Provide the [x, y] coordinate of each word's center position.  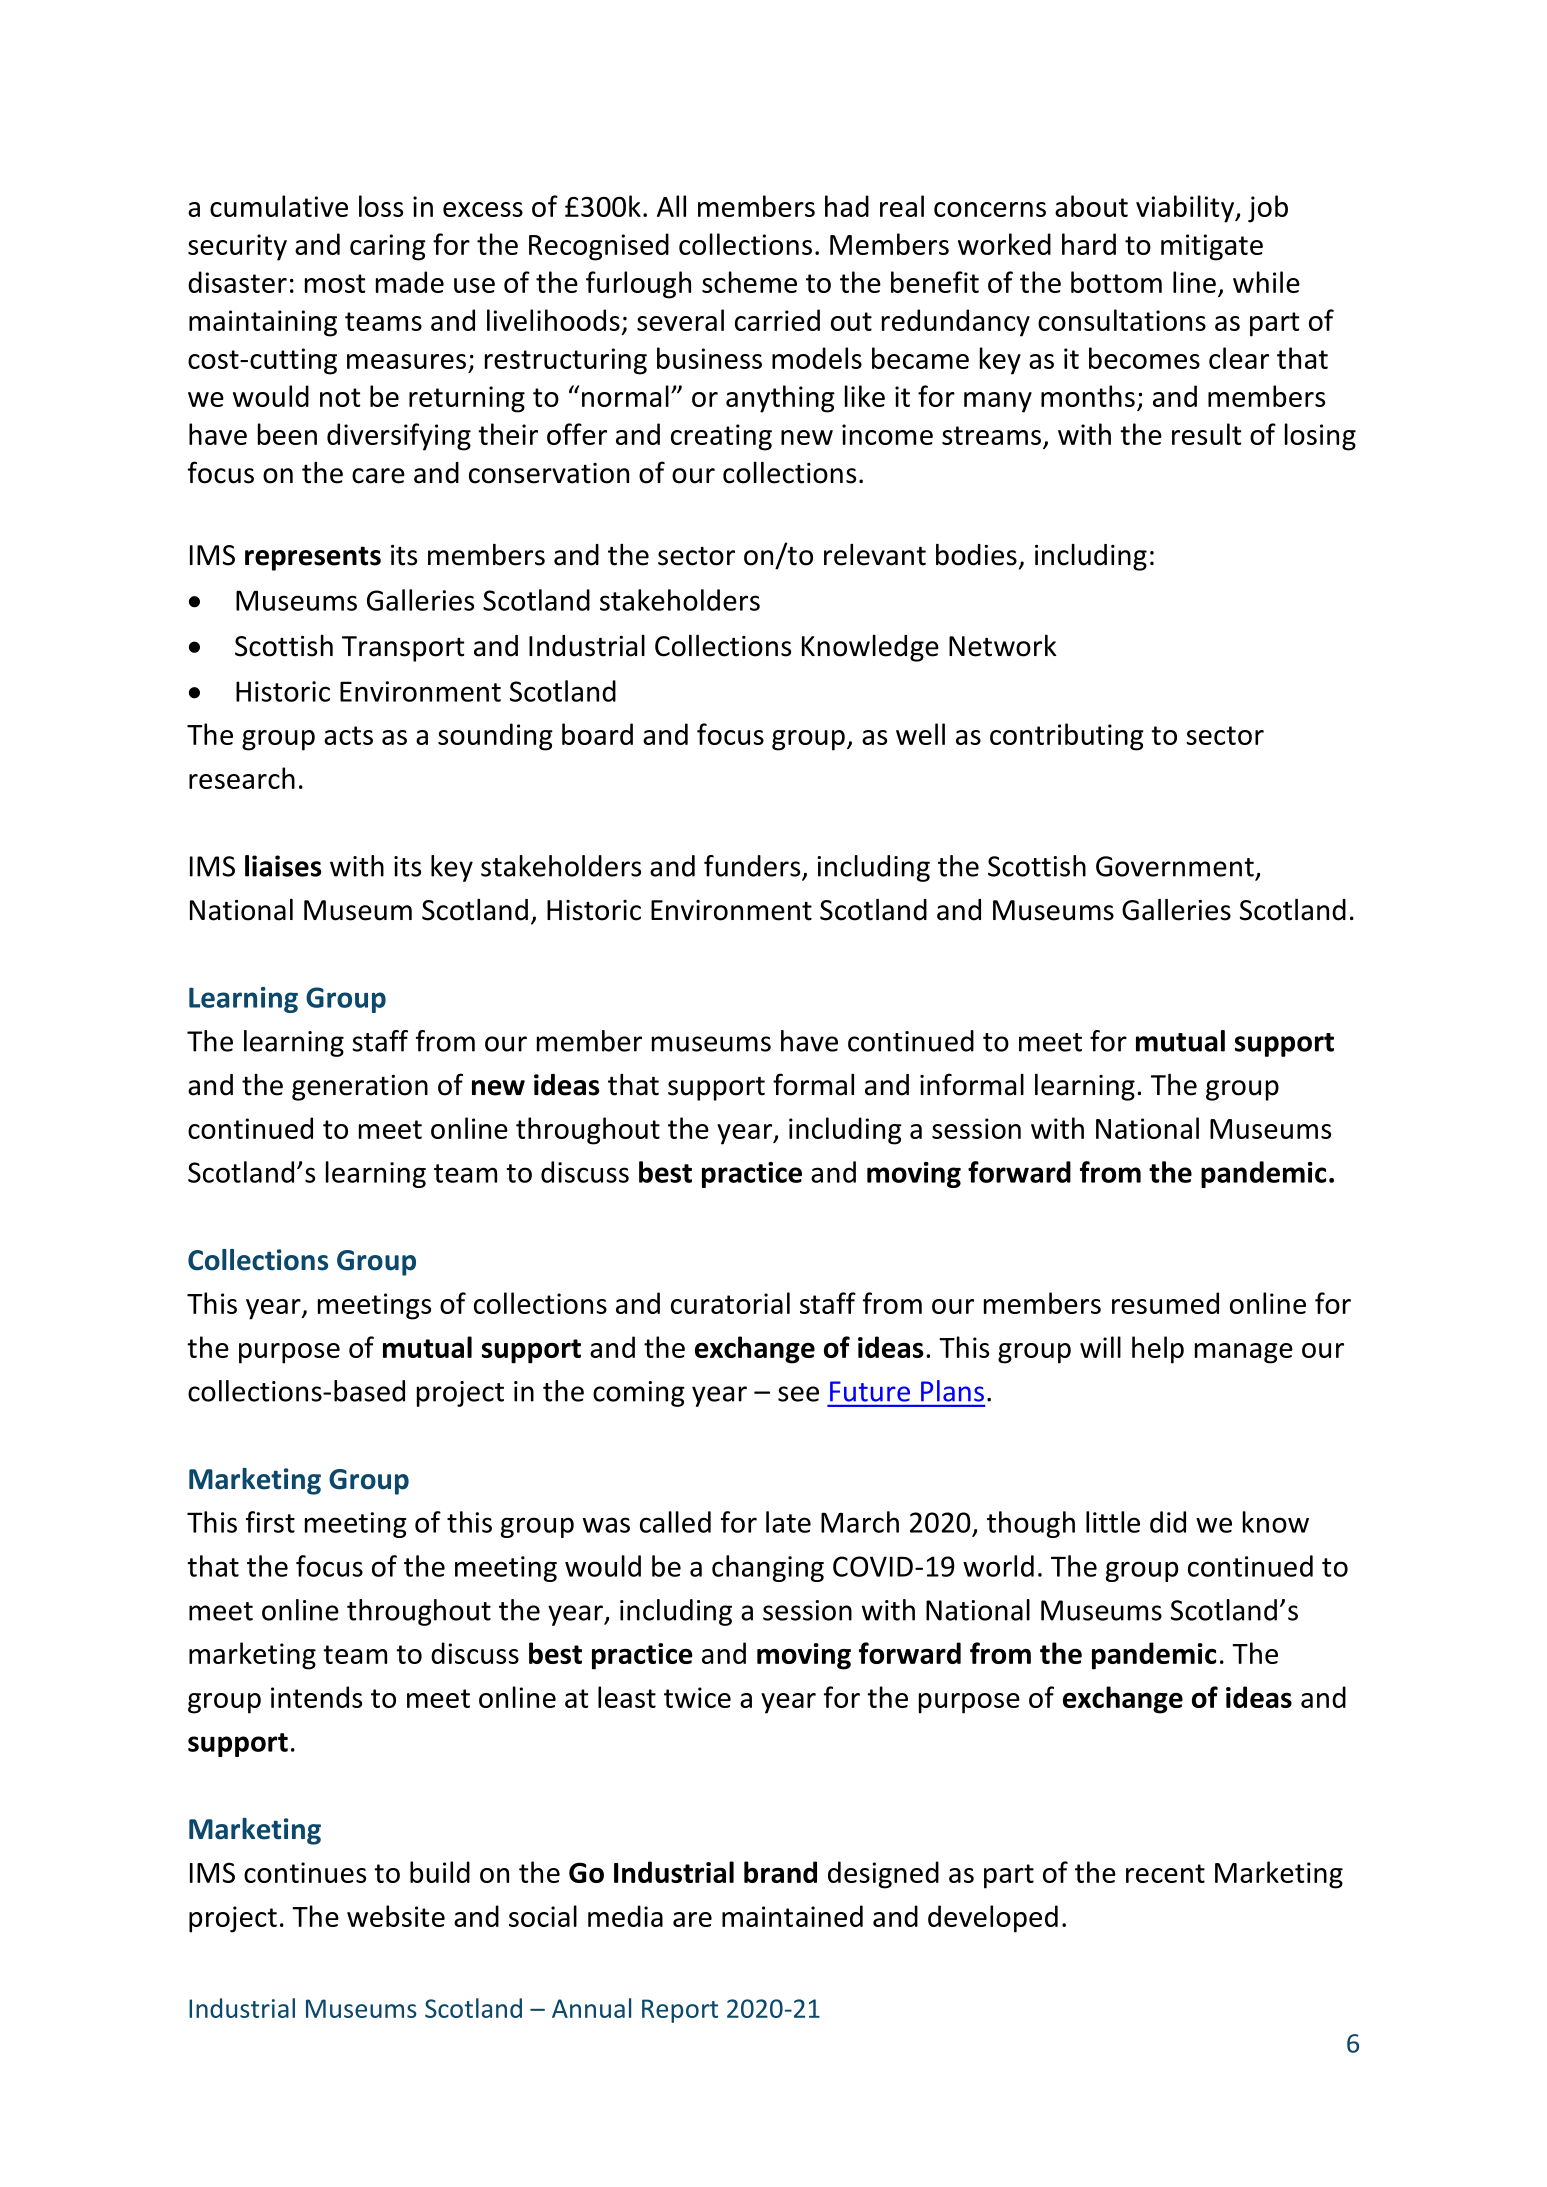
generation [360, 1088]
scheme [749, 282]
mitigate [1212, 247]
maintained [792, 1916]
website [396, 1916]
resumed [1165, 1303]
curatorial [730, 1303]
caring [388, 247]
